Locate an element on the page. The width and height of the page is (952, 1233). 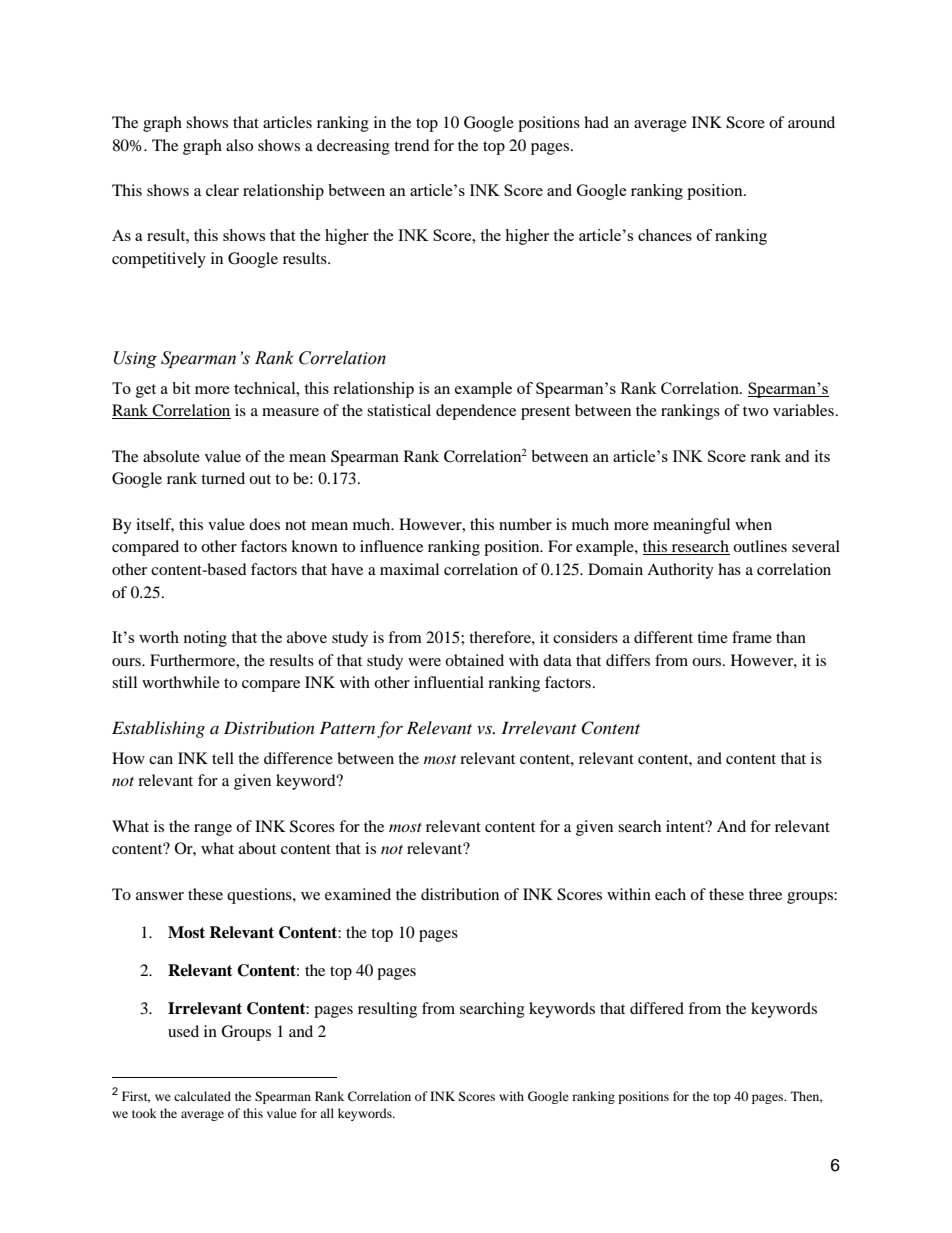
differed is located at coordinates (657, 1008).
